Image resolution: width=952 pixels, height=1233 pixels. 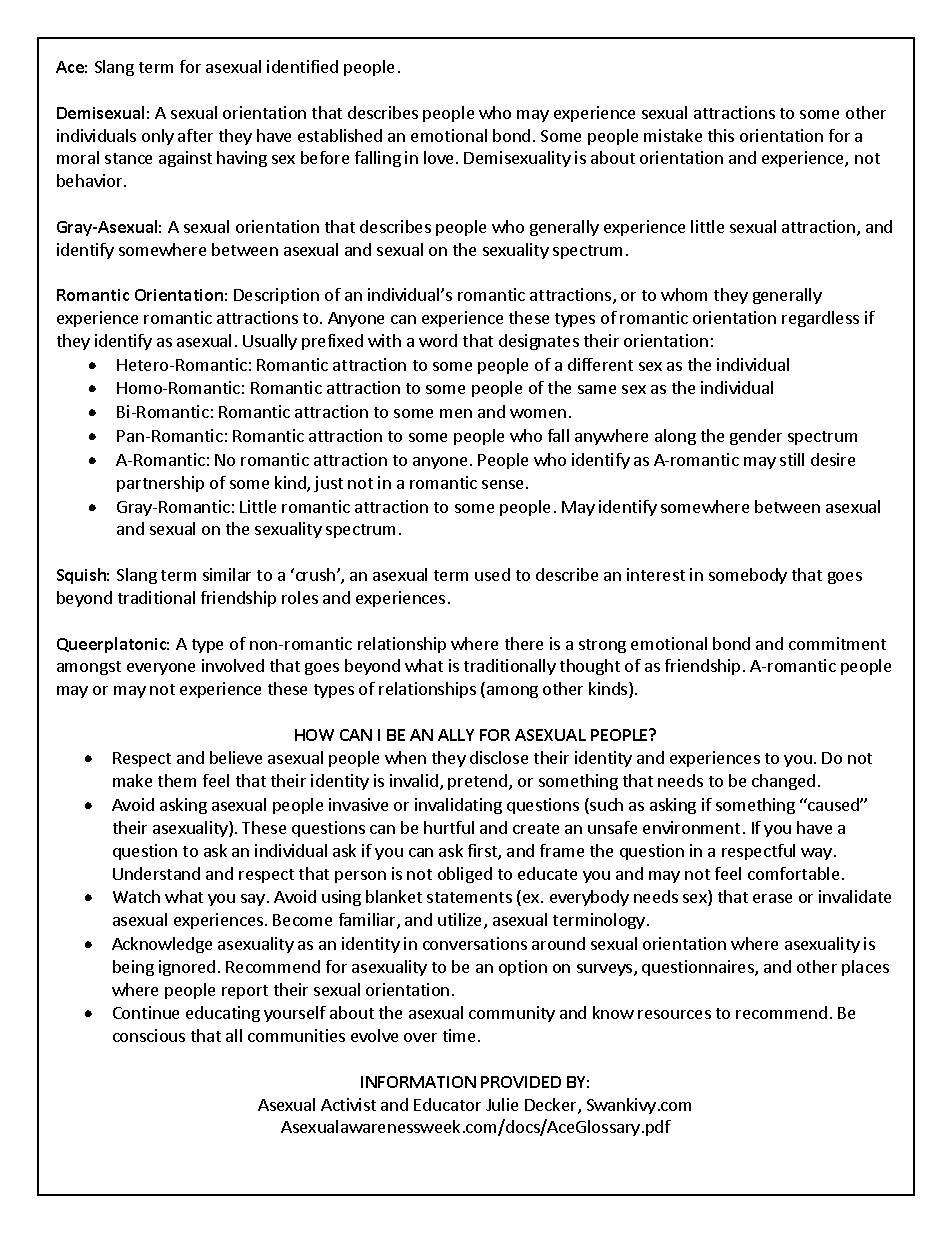 What do you see at coordinates (449, 827) in the image?
I see `hurtful` at bounding box center [449, 827].
